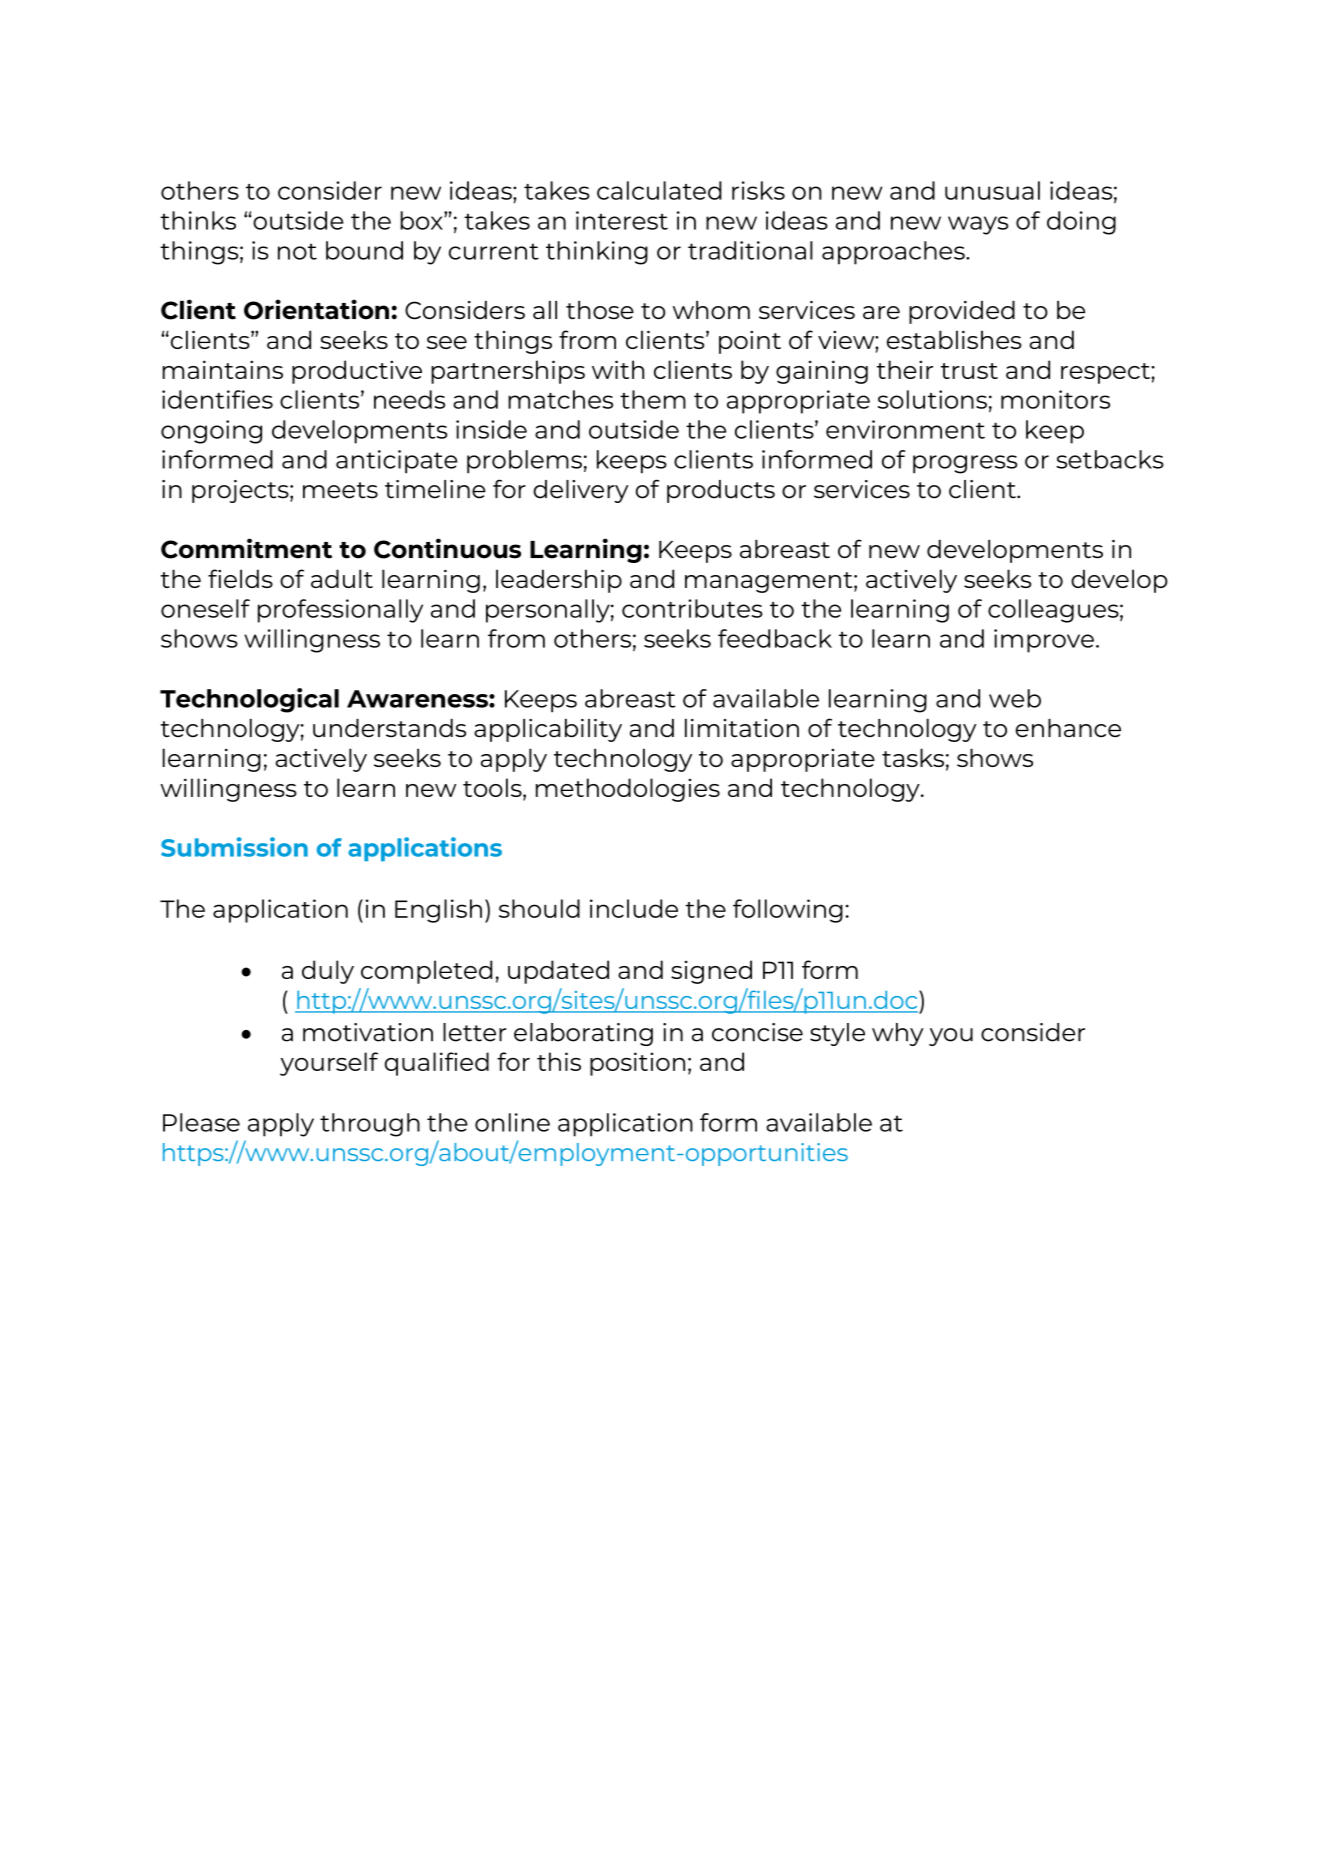  I want to click on yourself, so click(329, 1064).
